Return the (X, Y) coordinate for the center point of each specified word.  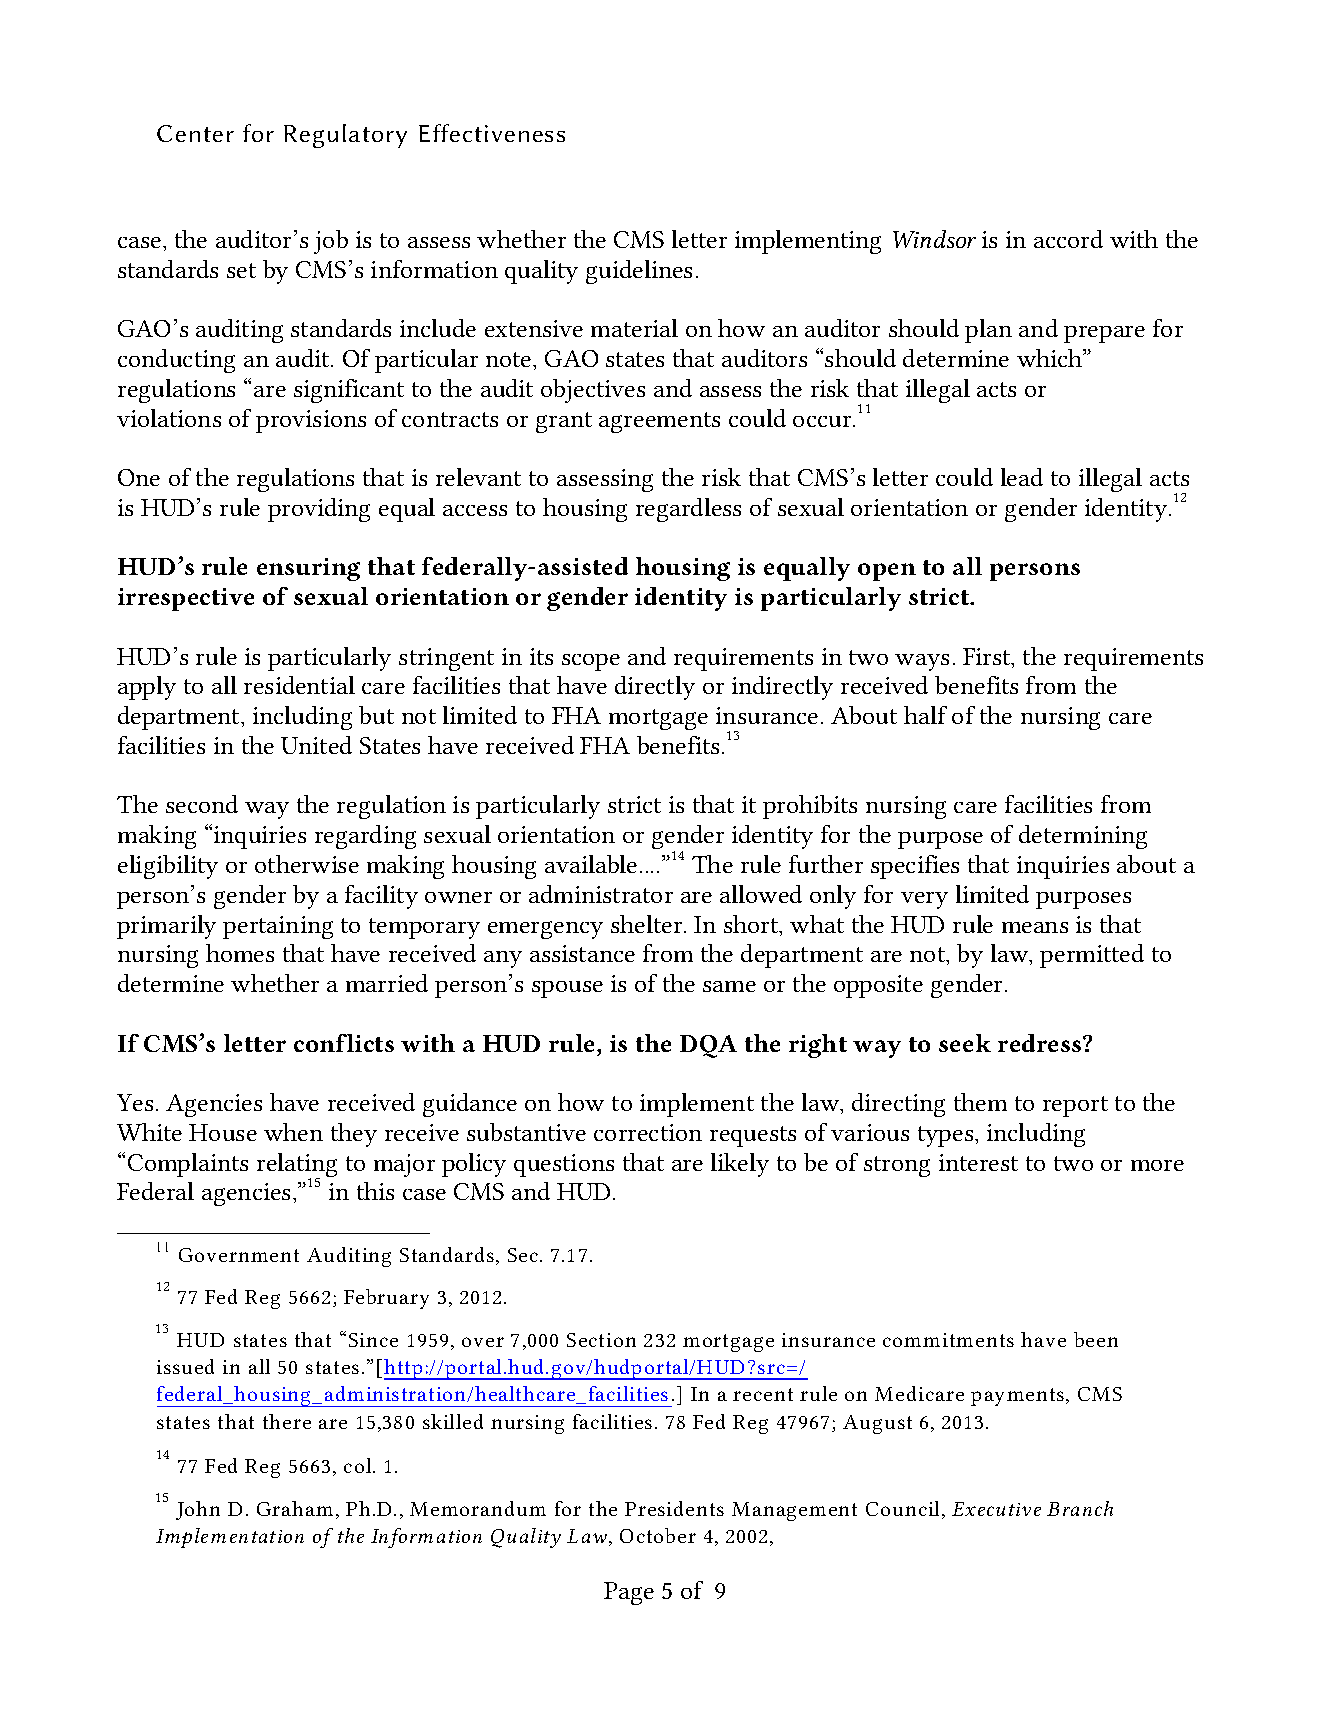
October (658, 1535)
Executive (996, 1509)
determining (1083, 837)
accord (1068, 239)
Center (195, 133)
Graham (295, 1508)
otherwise (307, 864)
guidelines (639, 272)
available (591, 864)
